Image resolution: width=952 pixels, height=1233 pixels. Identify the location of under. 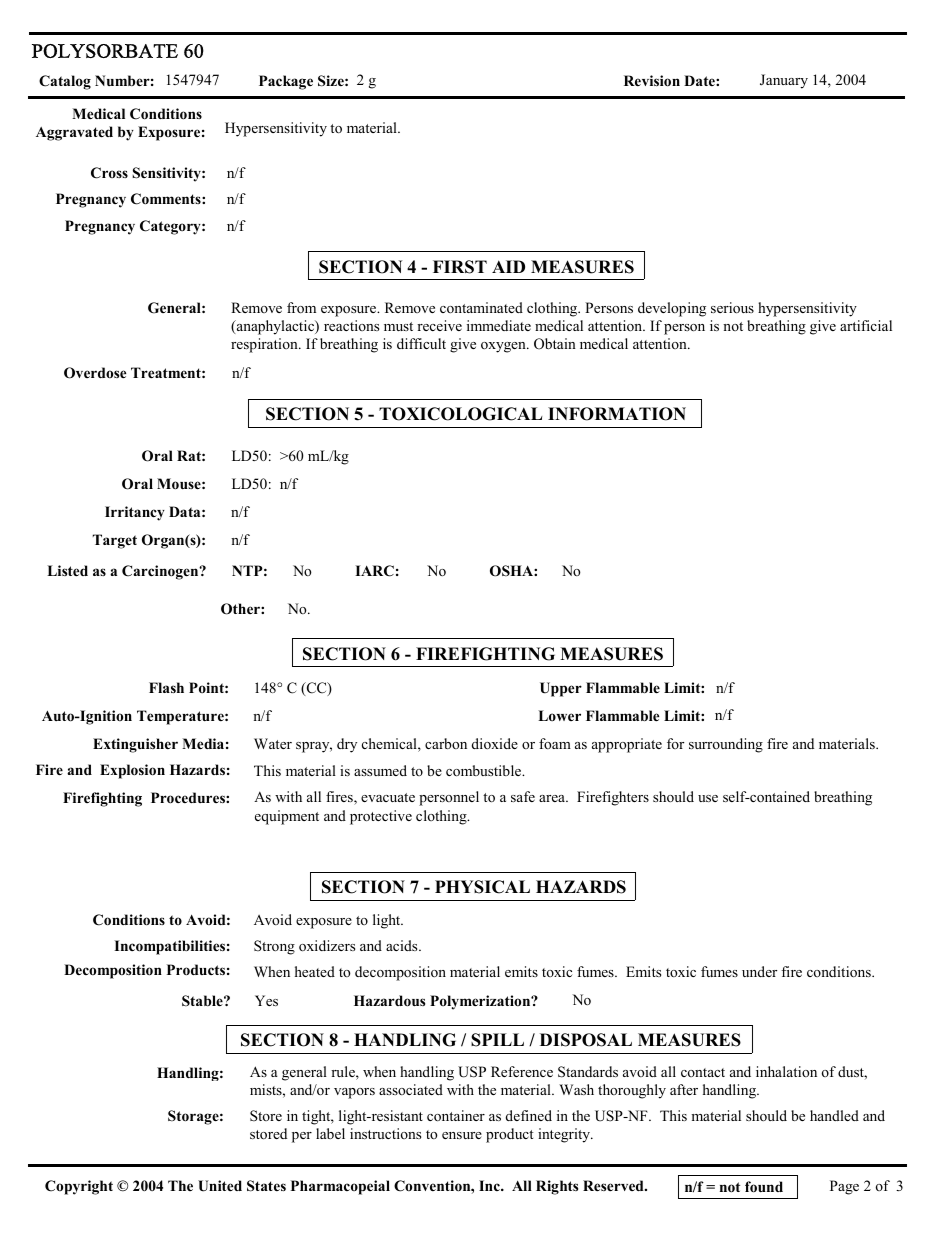
(759, 971).
